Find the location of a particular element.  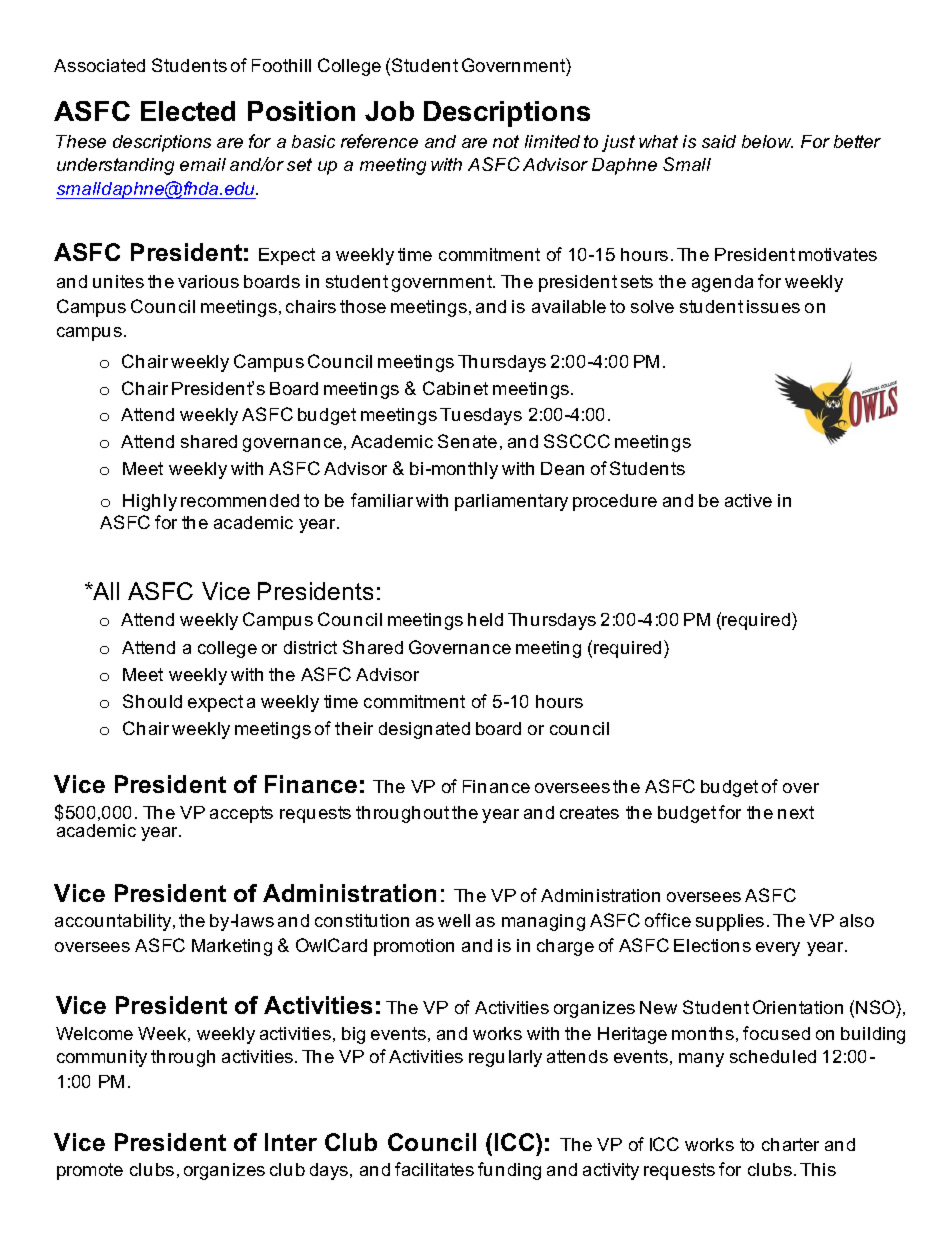

Elected is located at coordinates (188, 111).
